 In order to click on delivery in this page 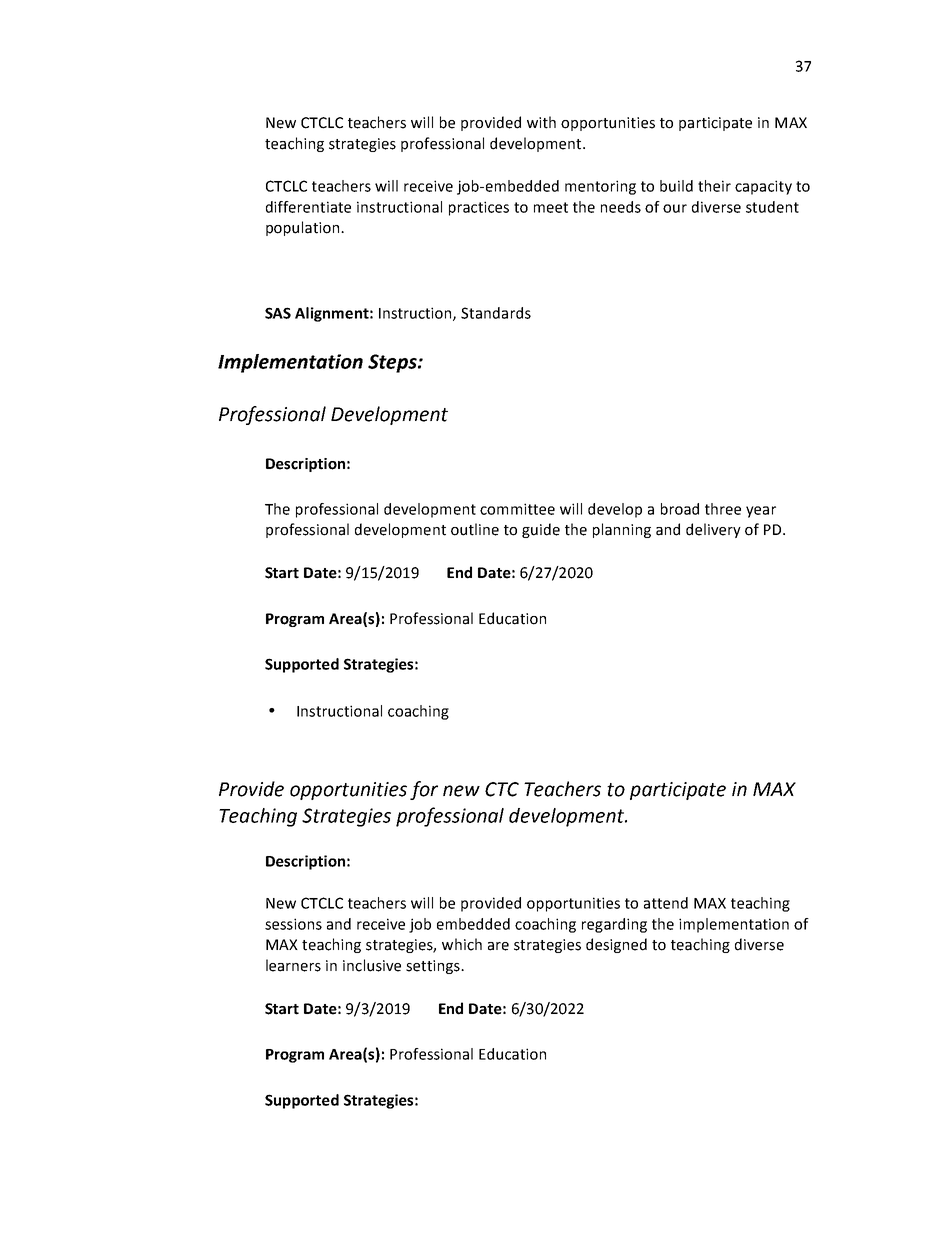, I will do `click(713, 530)`.
